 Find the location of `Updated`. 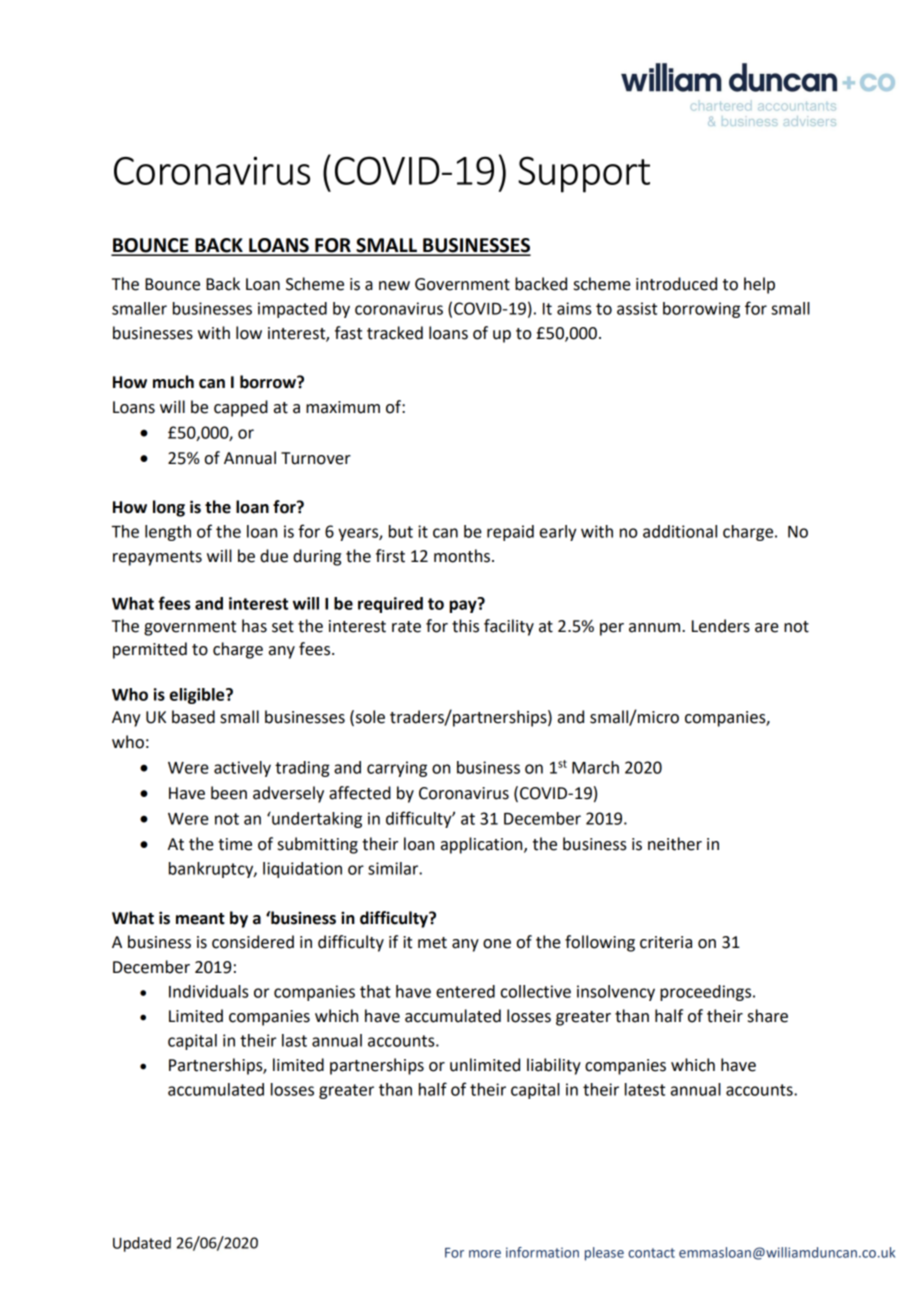

Updated is located at coordinates (142, 1244).
